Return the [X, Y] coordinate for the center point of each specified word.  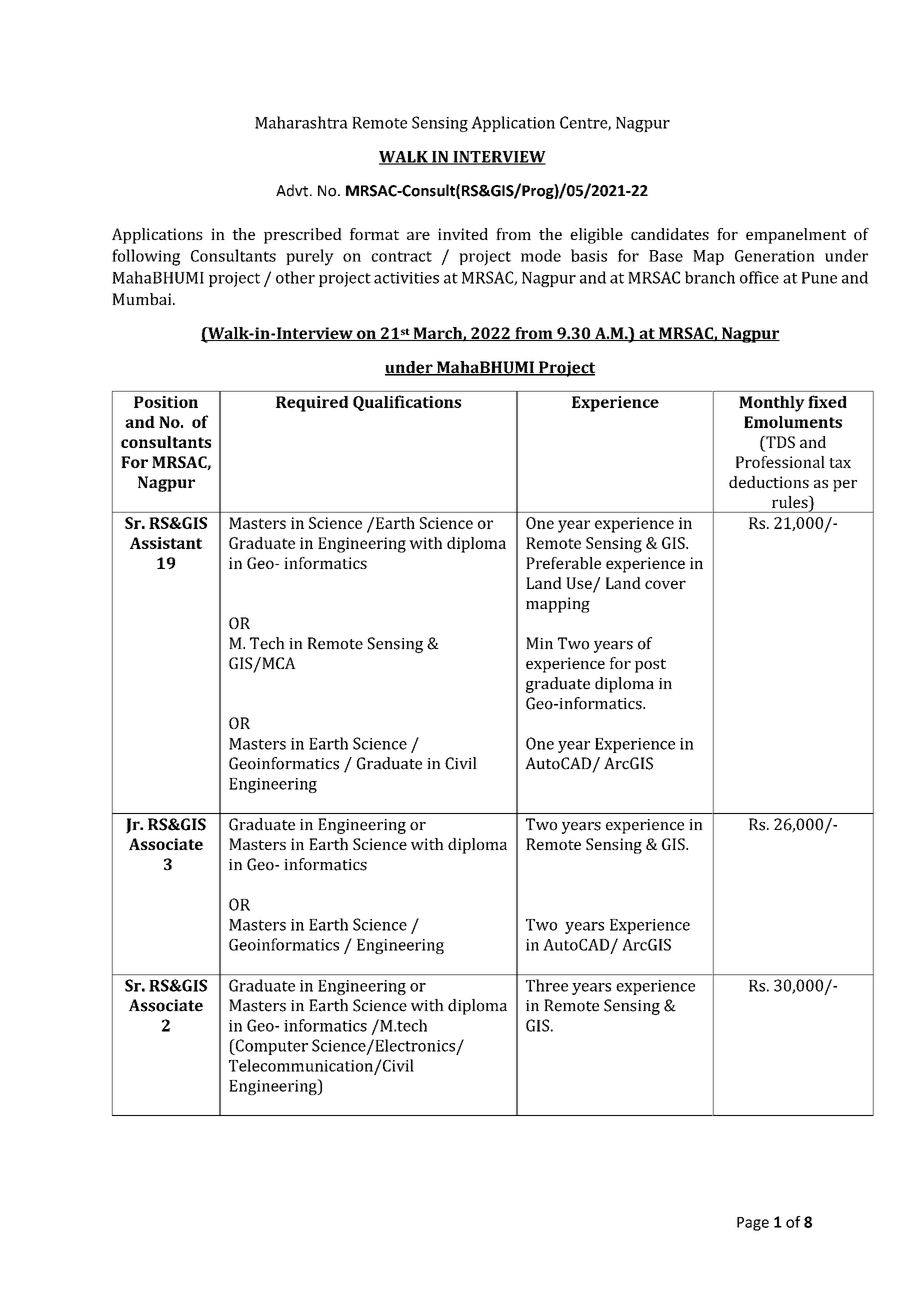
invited [463, 234]
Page [753, 1224]
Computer [270, 1047]
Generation [775, 256]
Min [539, 643]
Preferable [563, 563]
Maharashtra [301, 122]
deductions [769, 482]
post [650, 666]
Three [547, 985]
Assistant [166, 543]
